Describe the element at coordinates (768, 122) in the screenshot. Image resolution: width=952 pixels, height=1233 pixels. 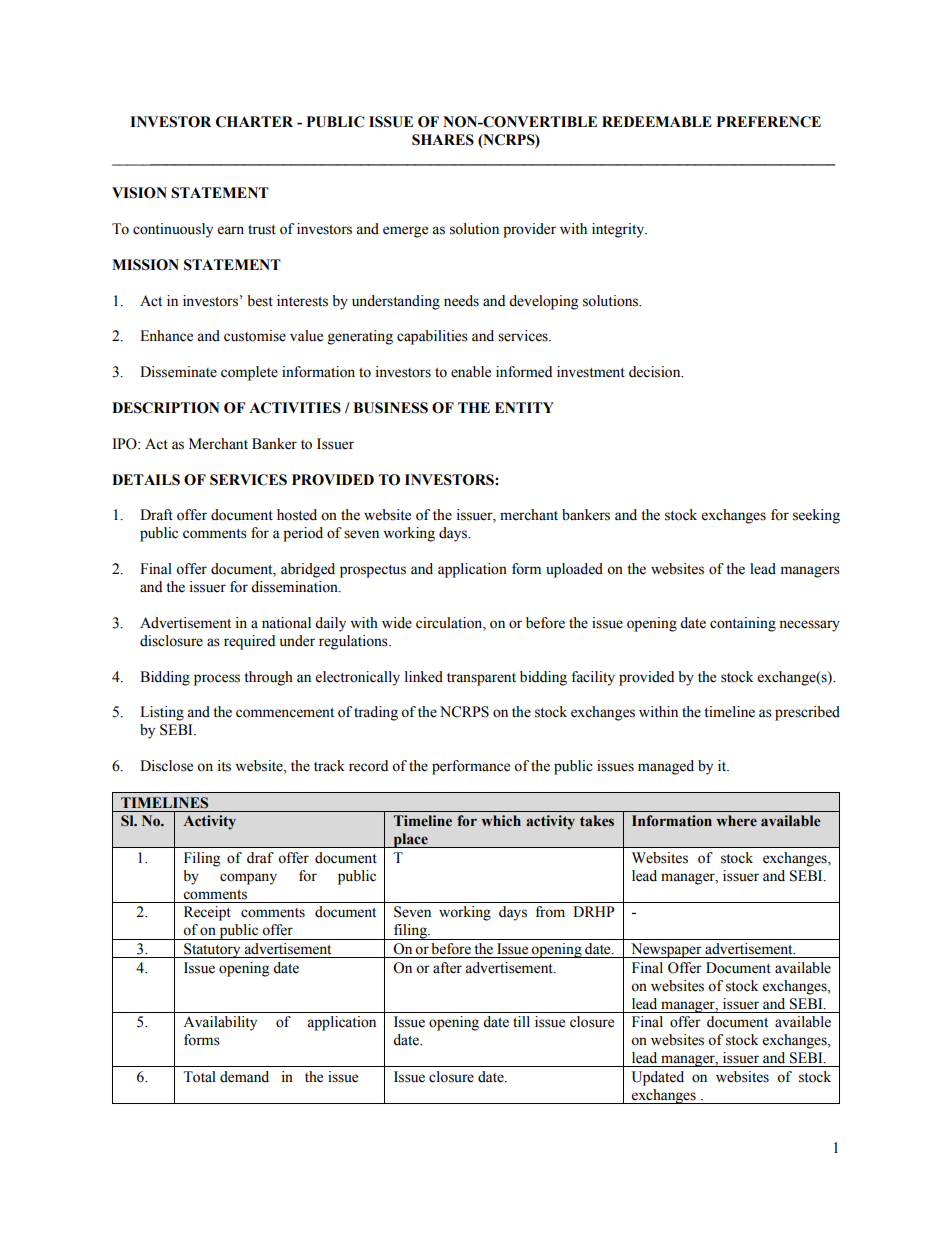
I see `PREFERENCE` at that location.
